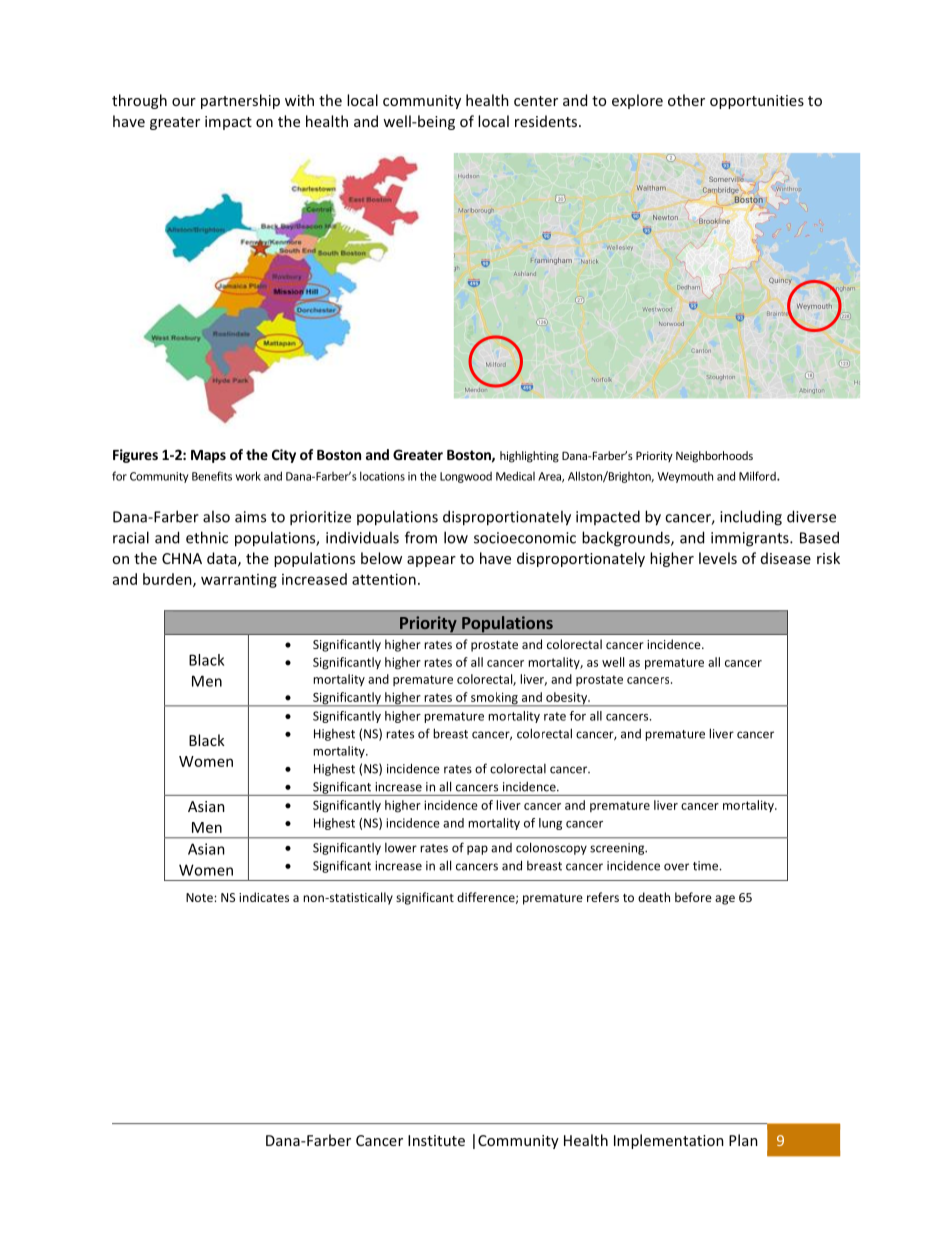  Describe the element at coordinates (208, 456) in the screenshot. I see `Maps` at that location.
